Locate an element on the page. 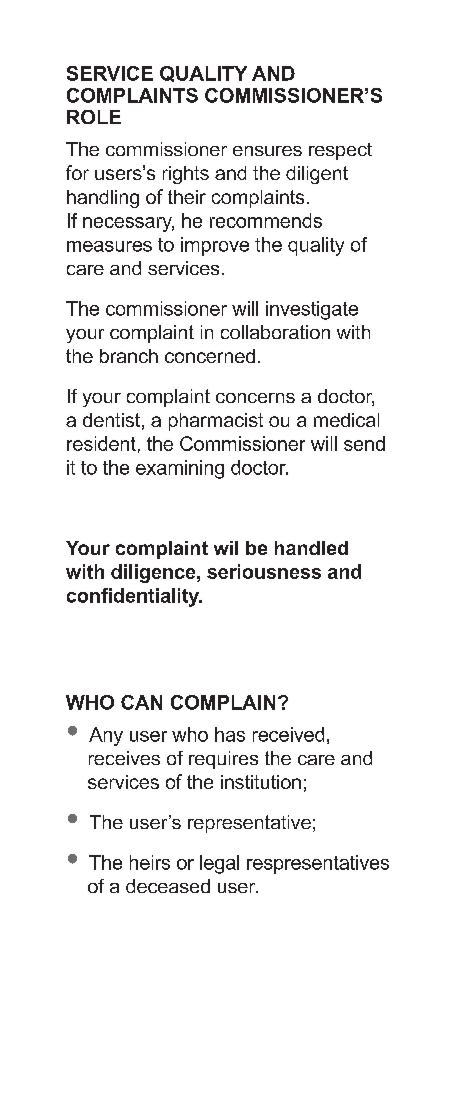 This image has width=456, height=1119. examining is located at coordinates (180, 469).
